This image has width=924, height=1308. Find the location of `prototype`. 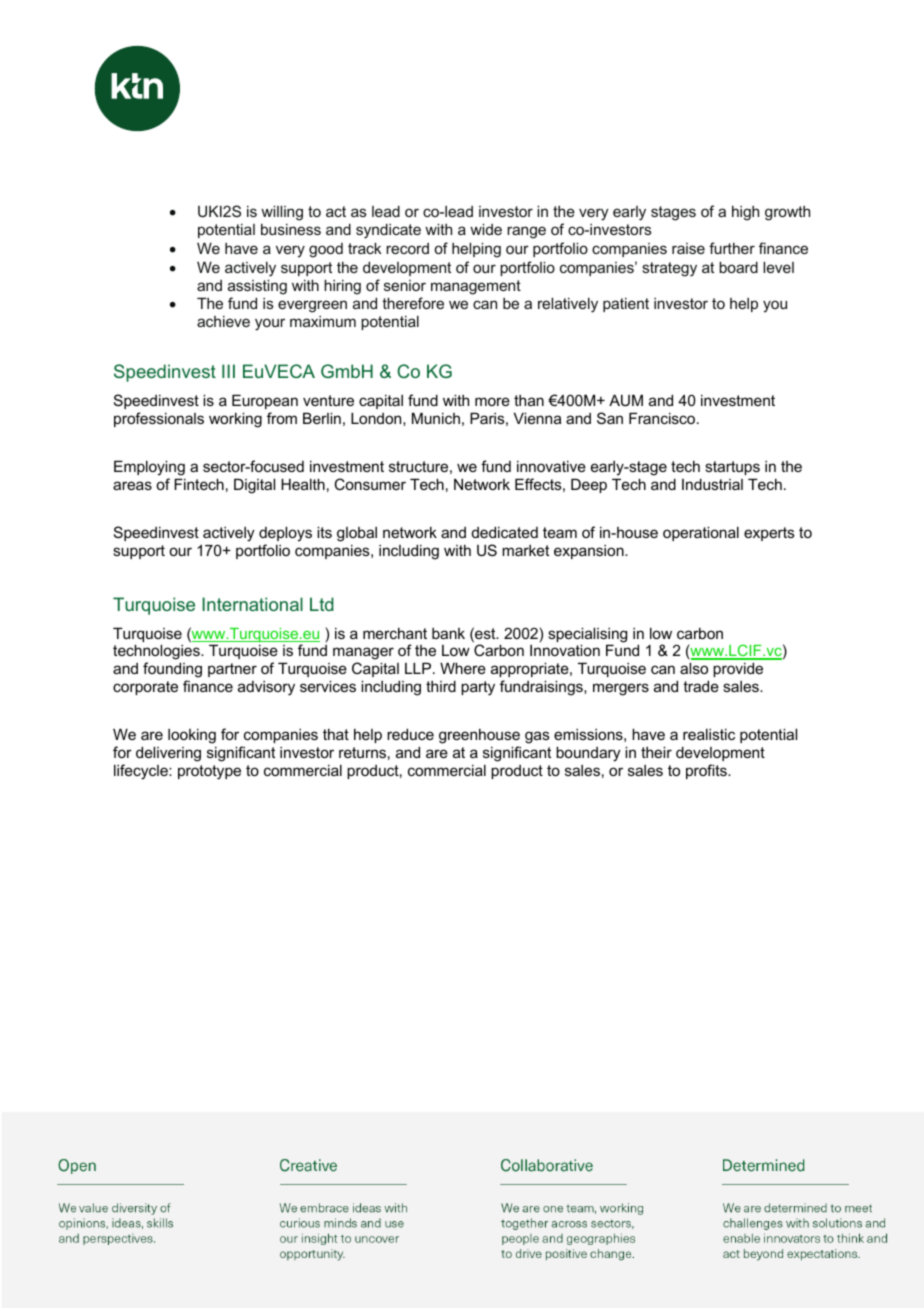

prototype is located at coordinates (209, 772).
